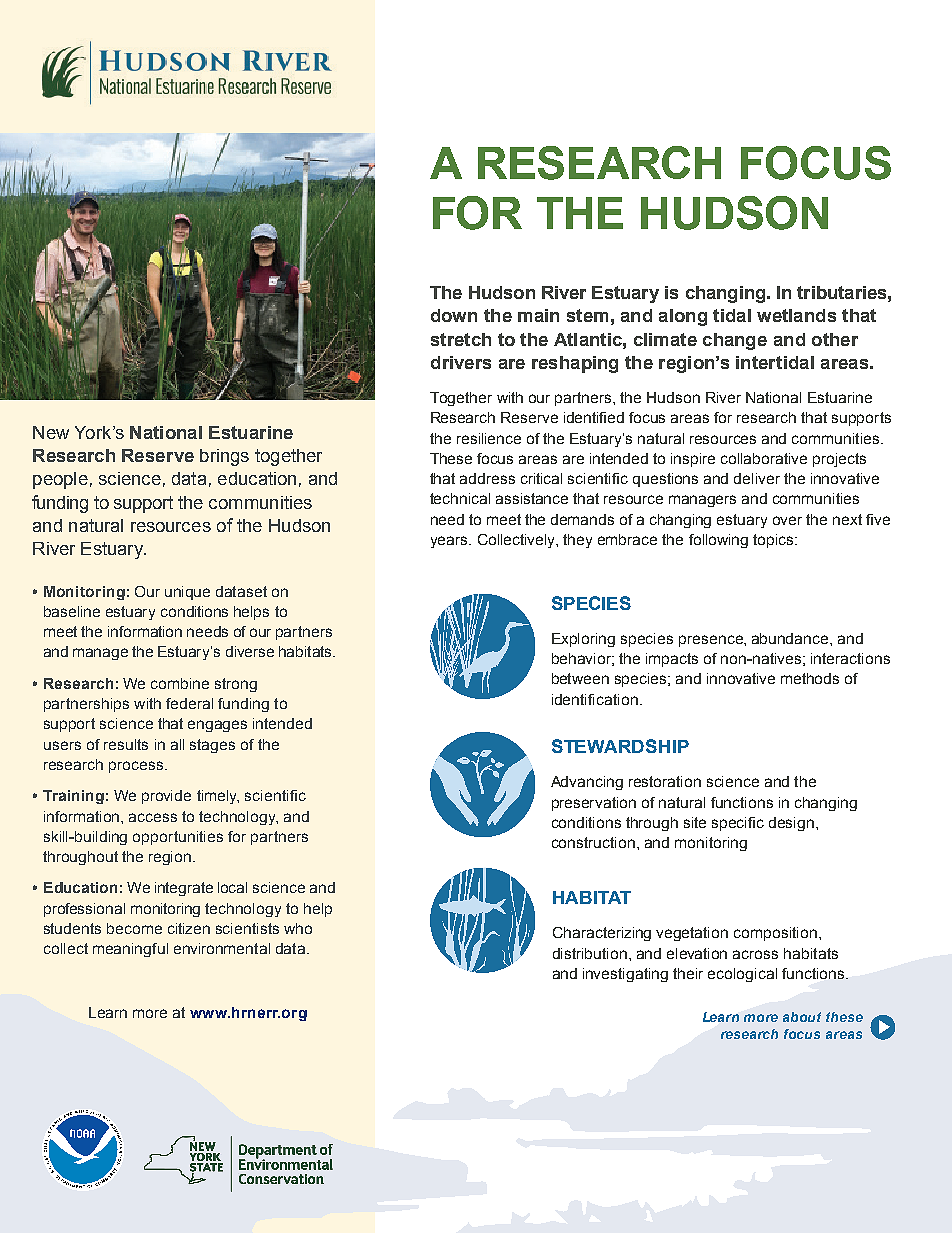 This image has width=952, height=1233. What do you see at coordinates (130, 950) in the image?
I see `meaningful` at bounding box center [130, 950].
